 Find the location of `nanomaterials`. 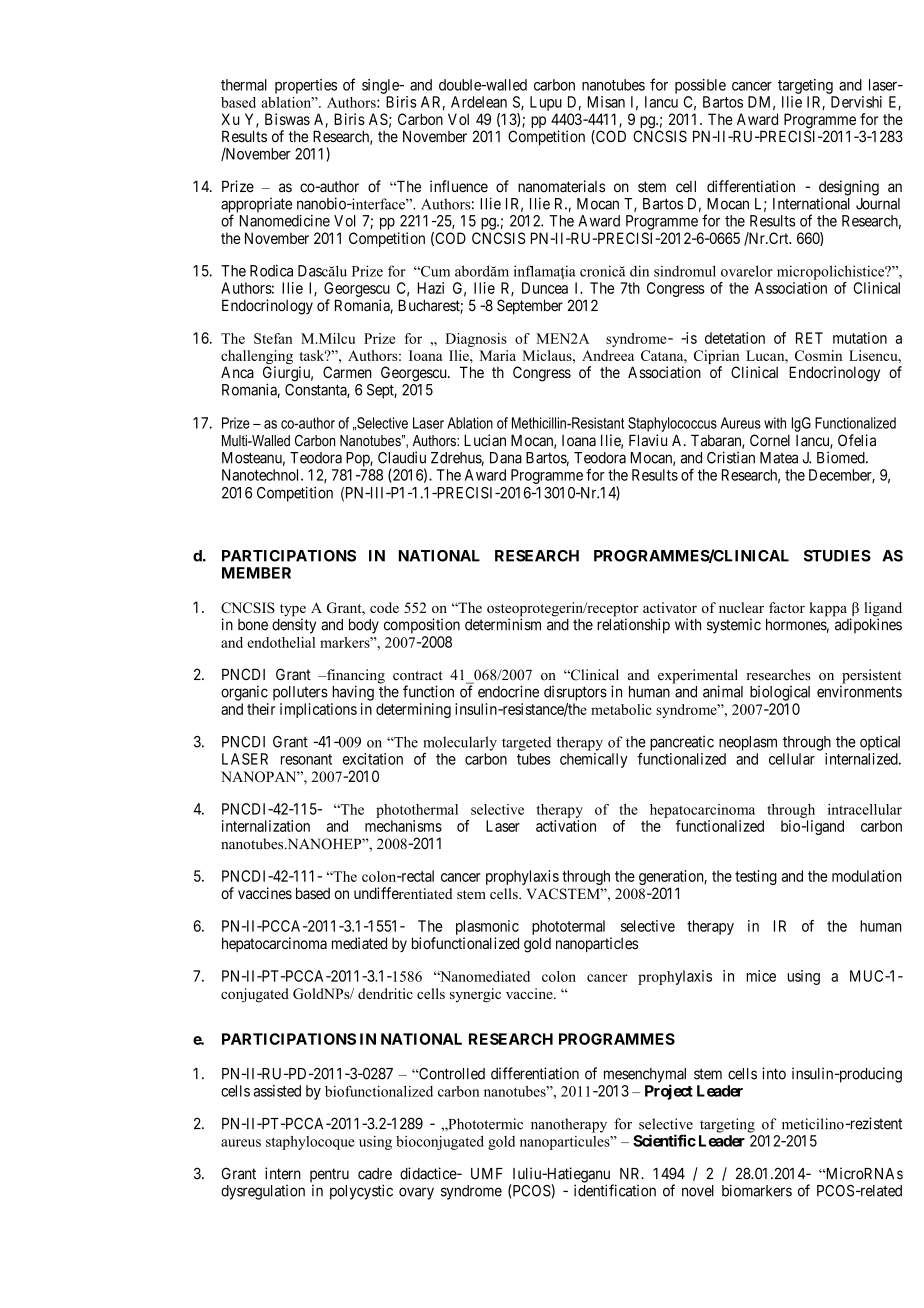

nanomaterials is located at coordinates (561, 186).
